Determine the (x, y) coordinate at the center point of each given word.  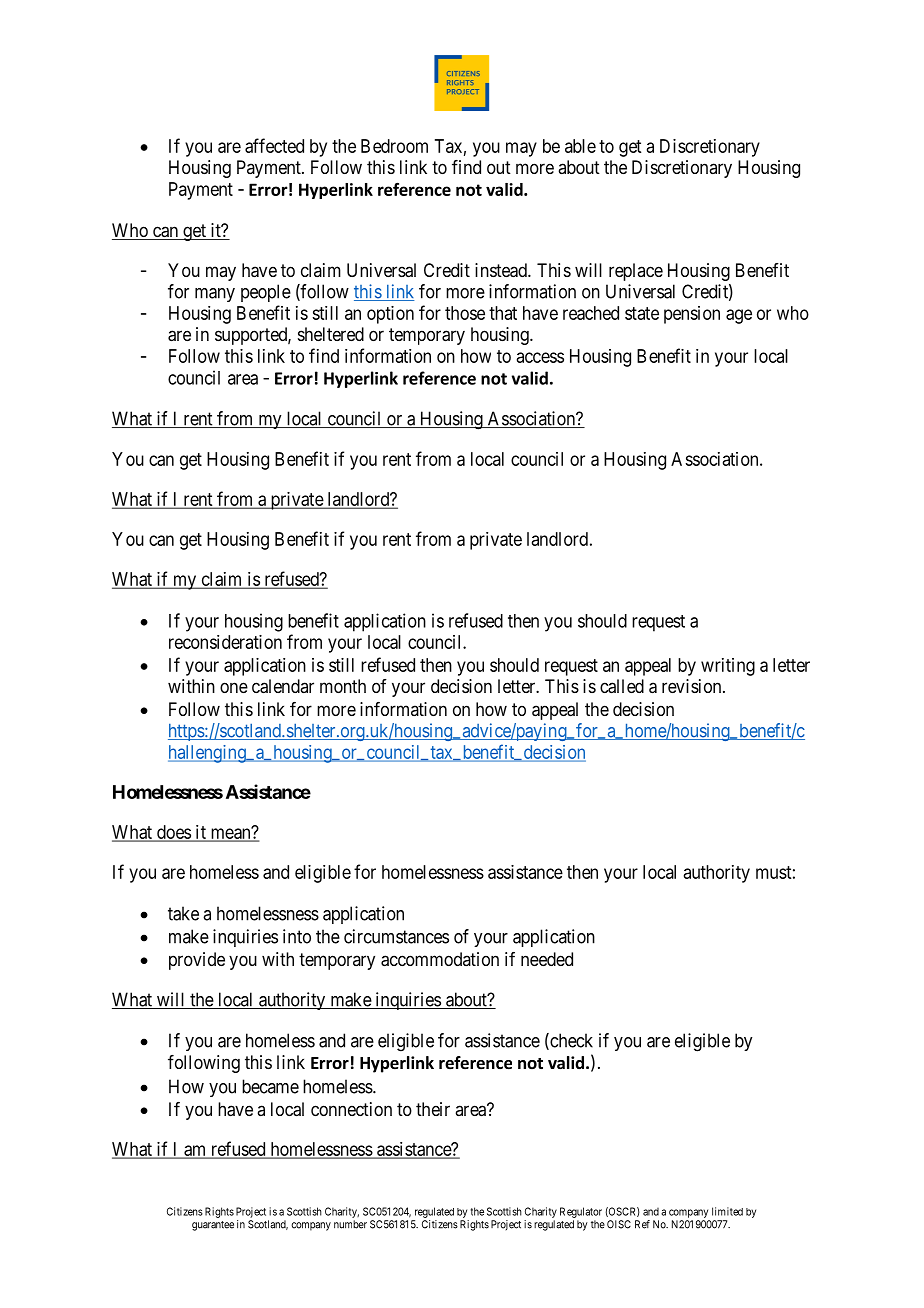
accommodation (440, 959)
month (343, 686)
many (215, 295)
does (173, 833)
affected (274, 145)
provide (197, 961)
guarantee (213, 1226)
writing (728, 667)
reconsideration (225, 642)
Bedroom (394, 146)
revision (693, 686)
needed (547, 959)
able (580, 146)
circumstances (396, 936)
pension (692, 315)
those (465, 313)
